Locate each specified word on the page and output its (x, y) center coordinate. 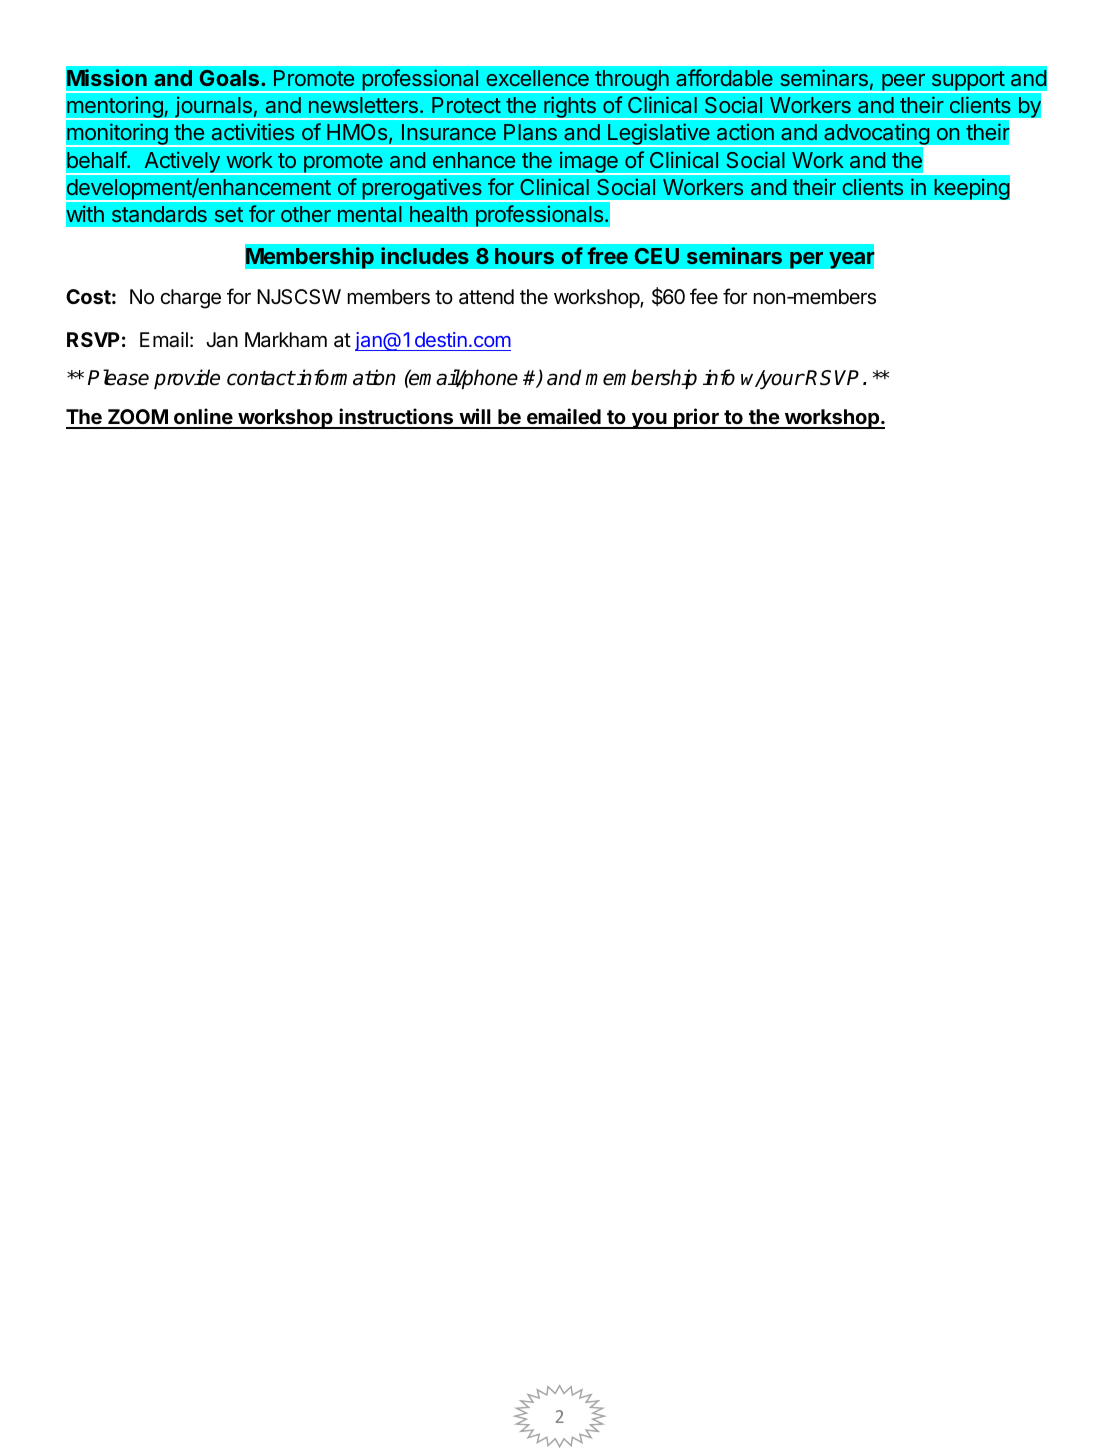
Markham (286, 340)
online (203, 418)
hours (524, 256)
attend (486, 296)
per (807, 260)
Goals (231, 78)
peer (903, 83)
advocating (876, 135)
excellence (537, 78)
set (229, 214)
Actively (182, 163)
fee (704, 296)
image (589, 163)
